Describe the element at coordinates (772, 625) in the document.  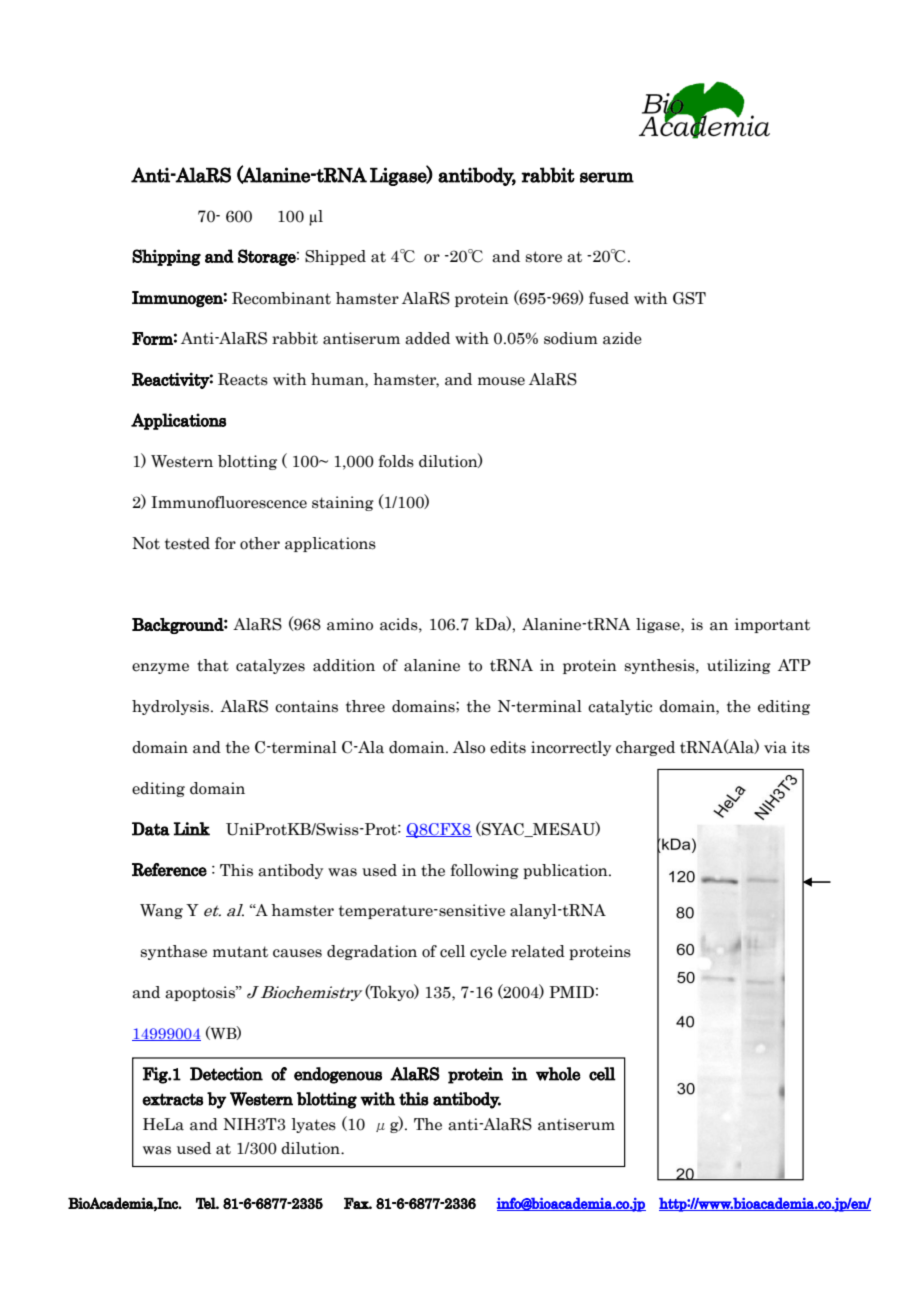
I see `important` at that location.
